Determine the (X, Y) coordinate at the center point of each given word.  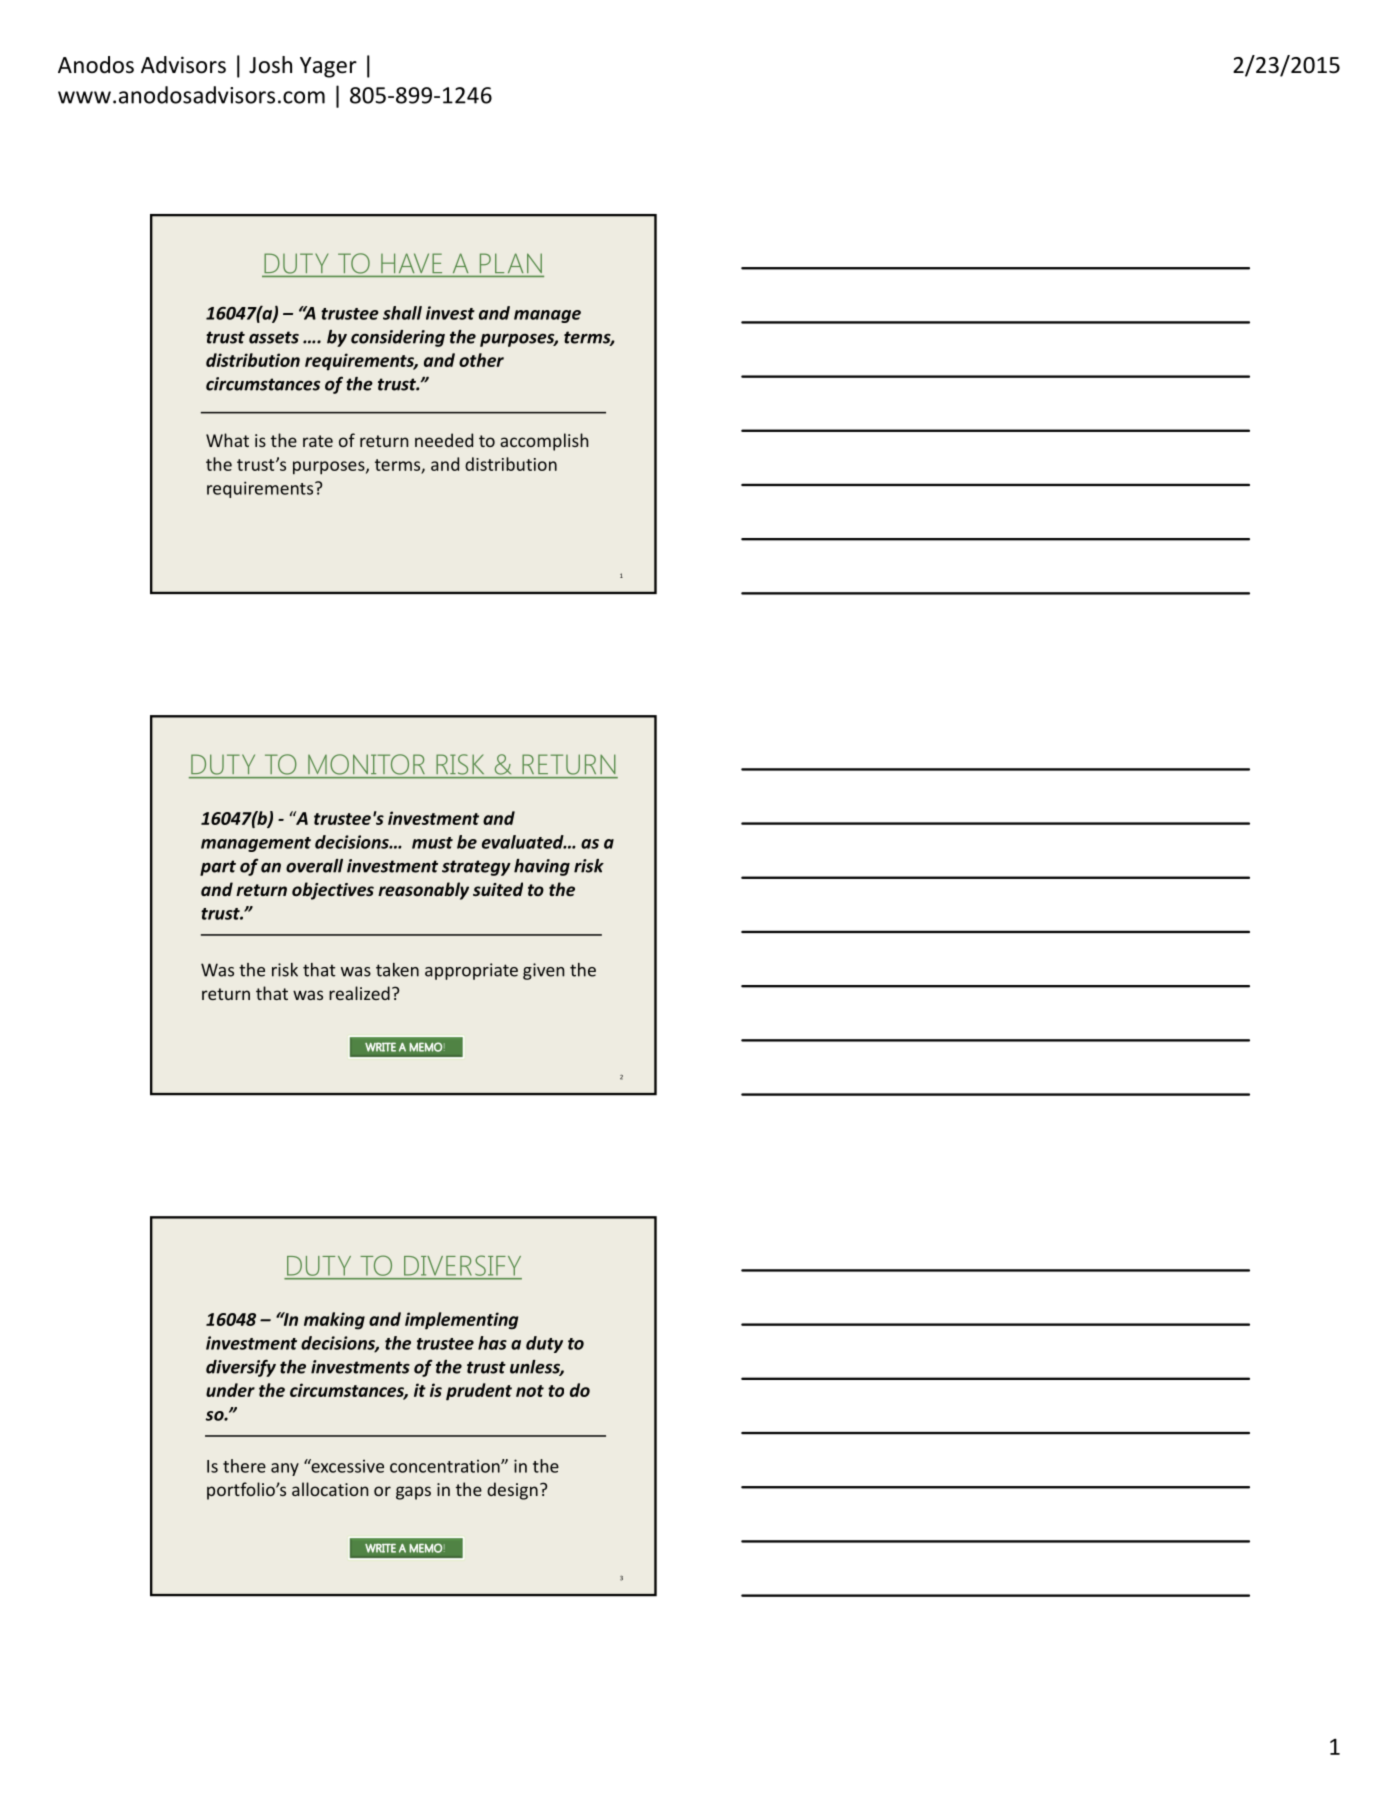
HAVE (411, 263)
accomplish (544, 442)
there (244, 1466)
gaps (413, 1493)
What (227, 440)
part (218, 868)
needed (444, 440)
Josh (270, 65)
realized (359, 993)
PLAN (511, 263)
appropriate (471, 971)
